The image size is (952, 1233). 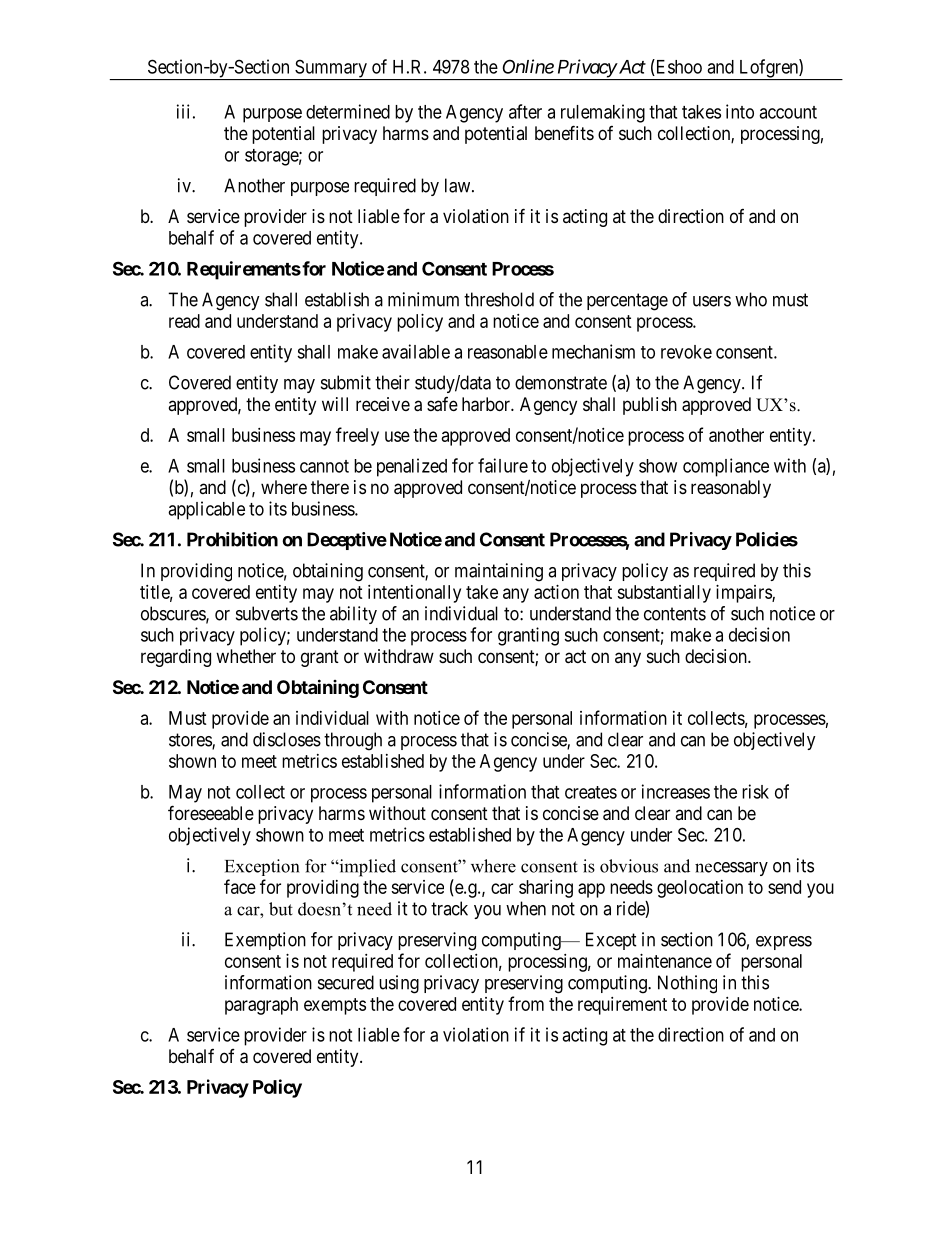 What do you see at coordinates (740, 111) in the document?
I see `into` at bounding box center [740, 111].
